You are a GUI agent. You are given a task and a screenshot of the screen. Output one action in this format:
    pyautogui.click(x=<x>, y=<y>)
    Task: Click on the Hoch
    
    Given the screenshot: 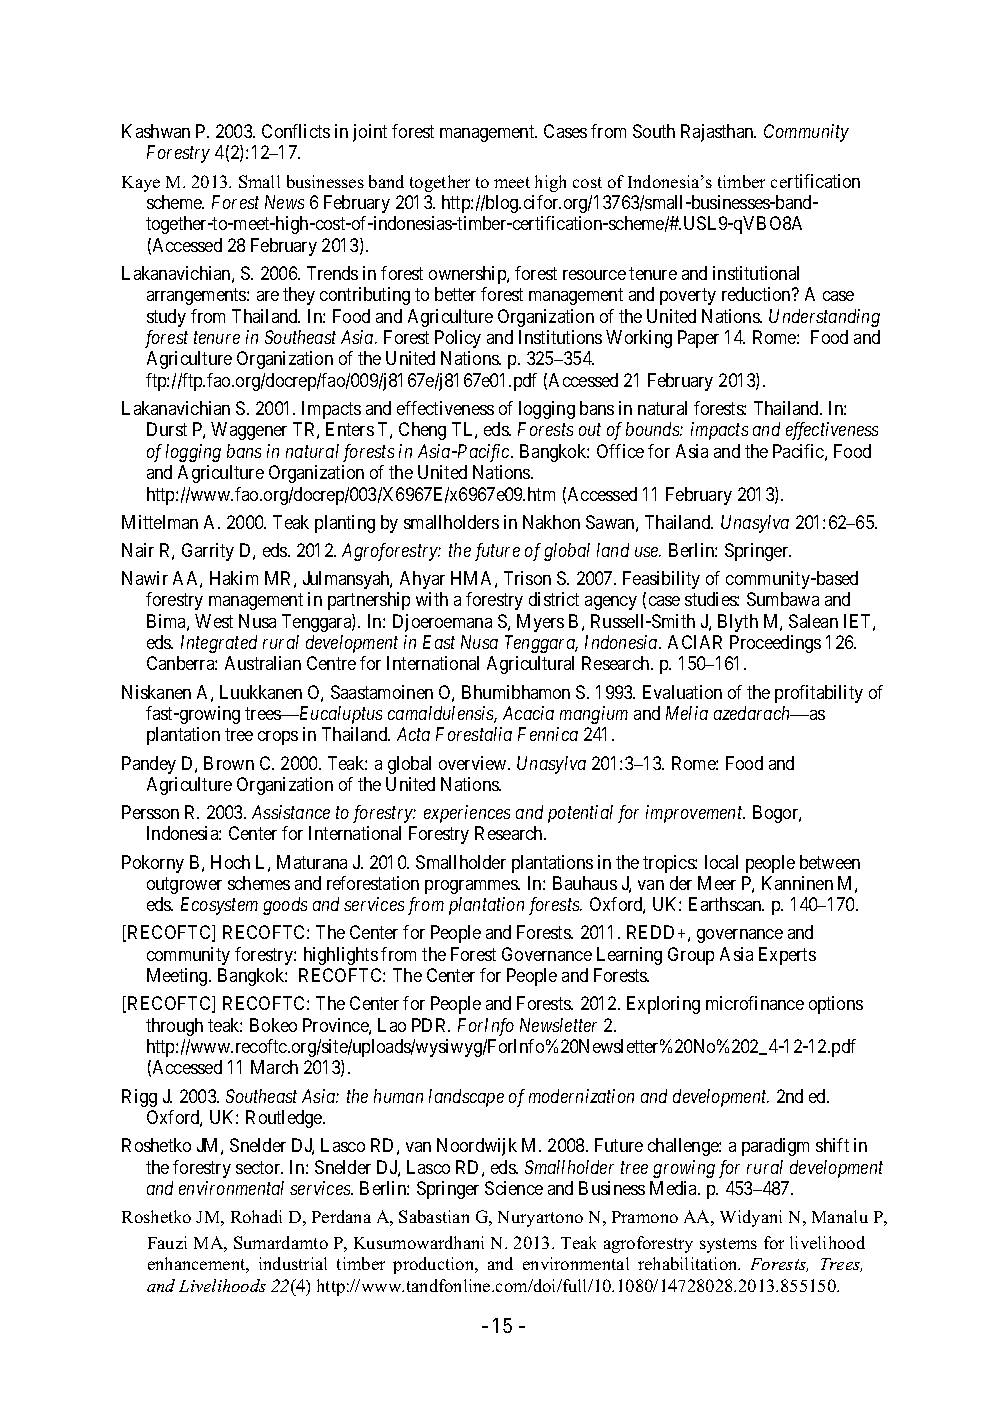 What is the action you would take?
    pyautogui.click(x=230, y=862)
